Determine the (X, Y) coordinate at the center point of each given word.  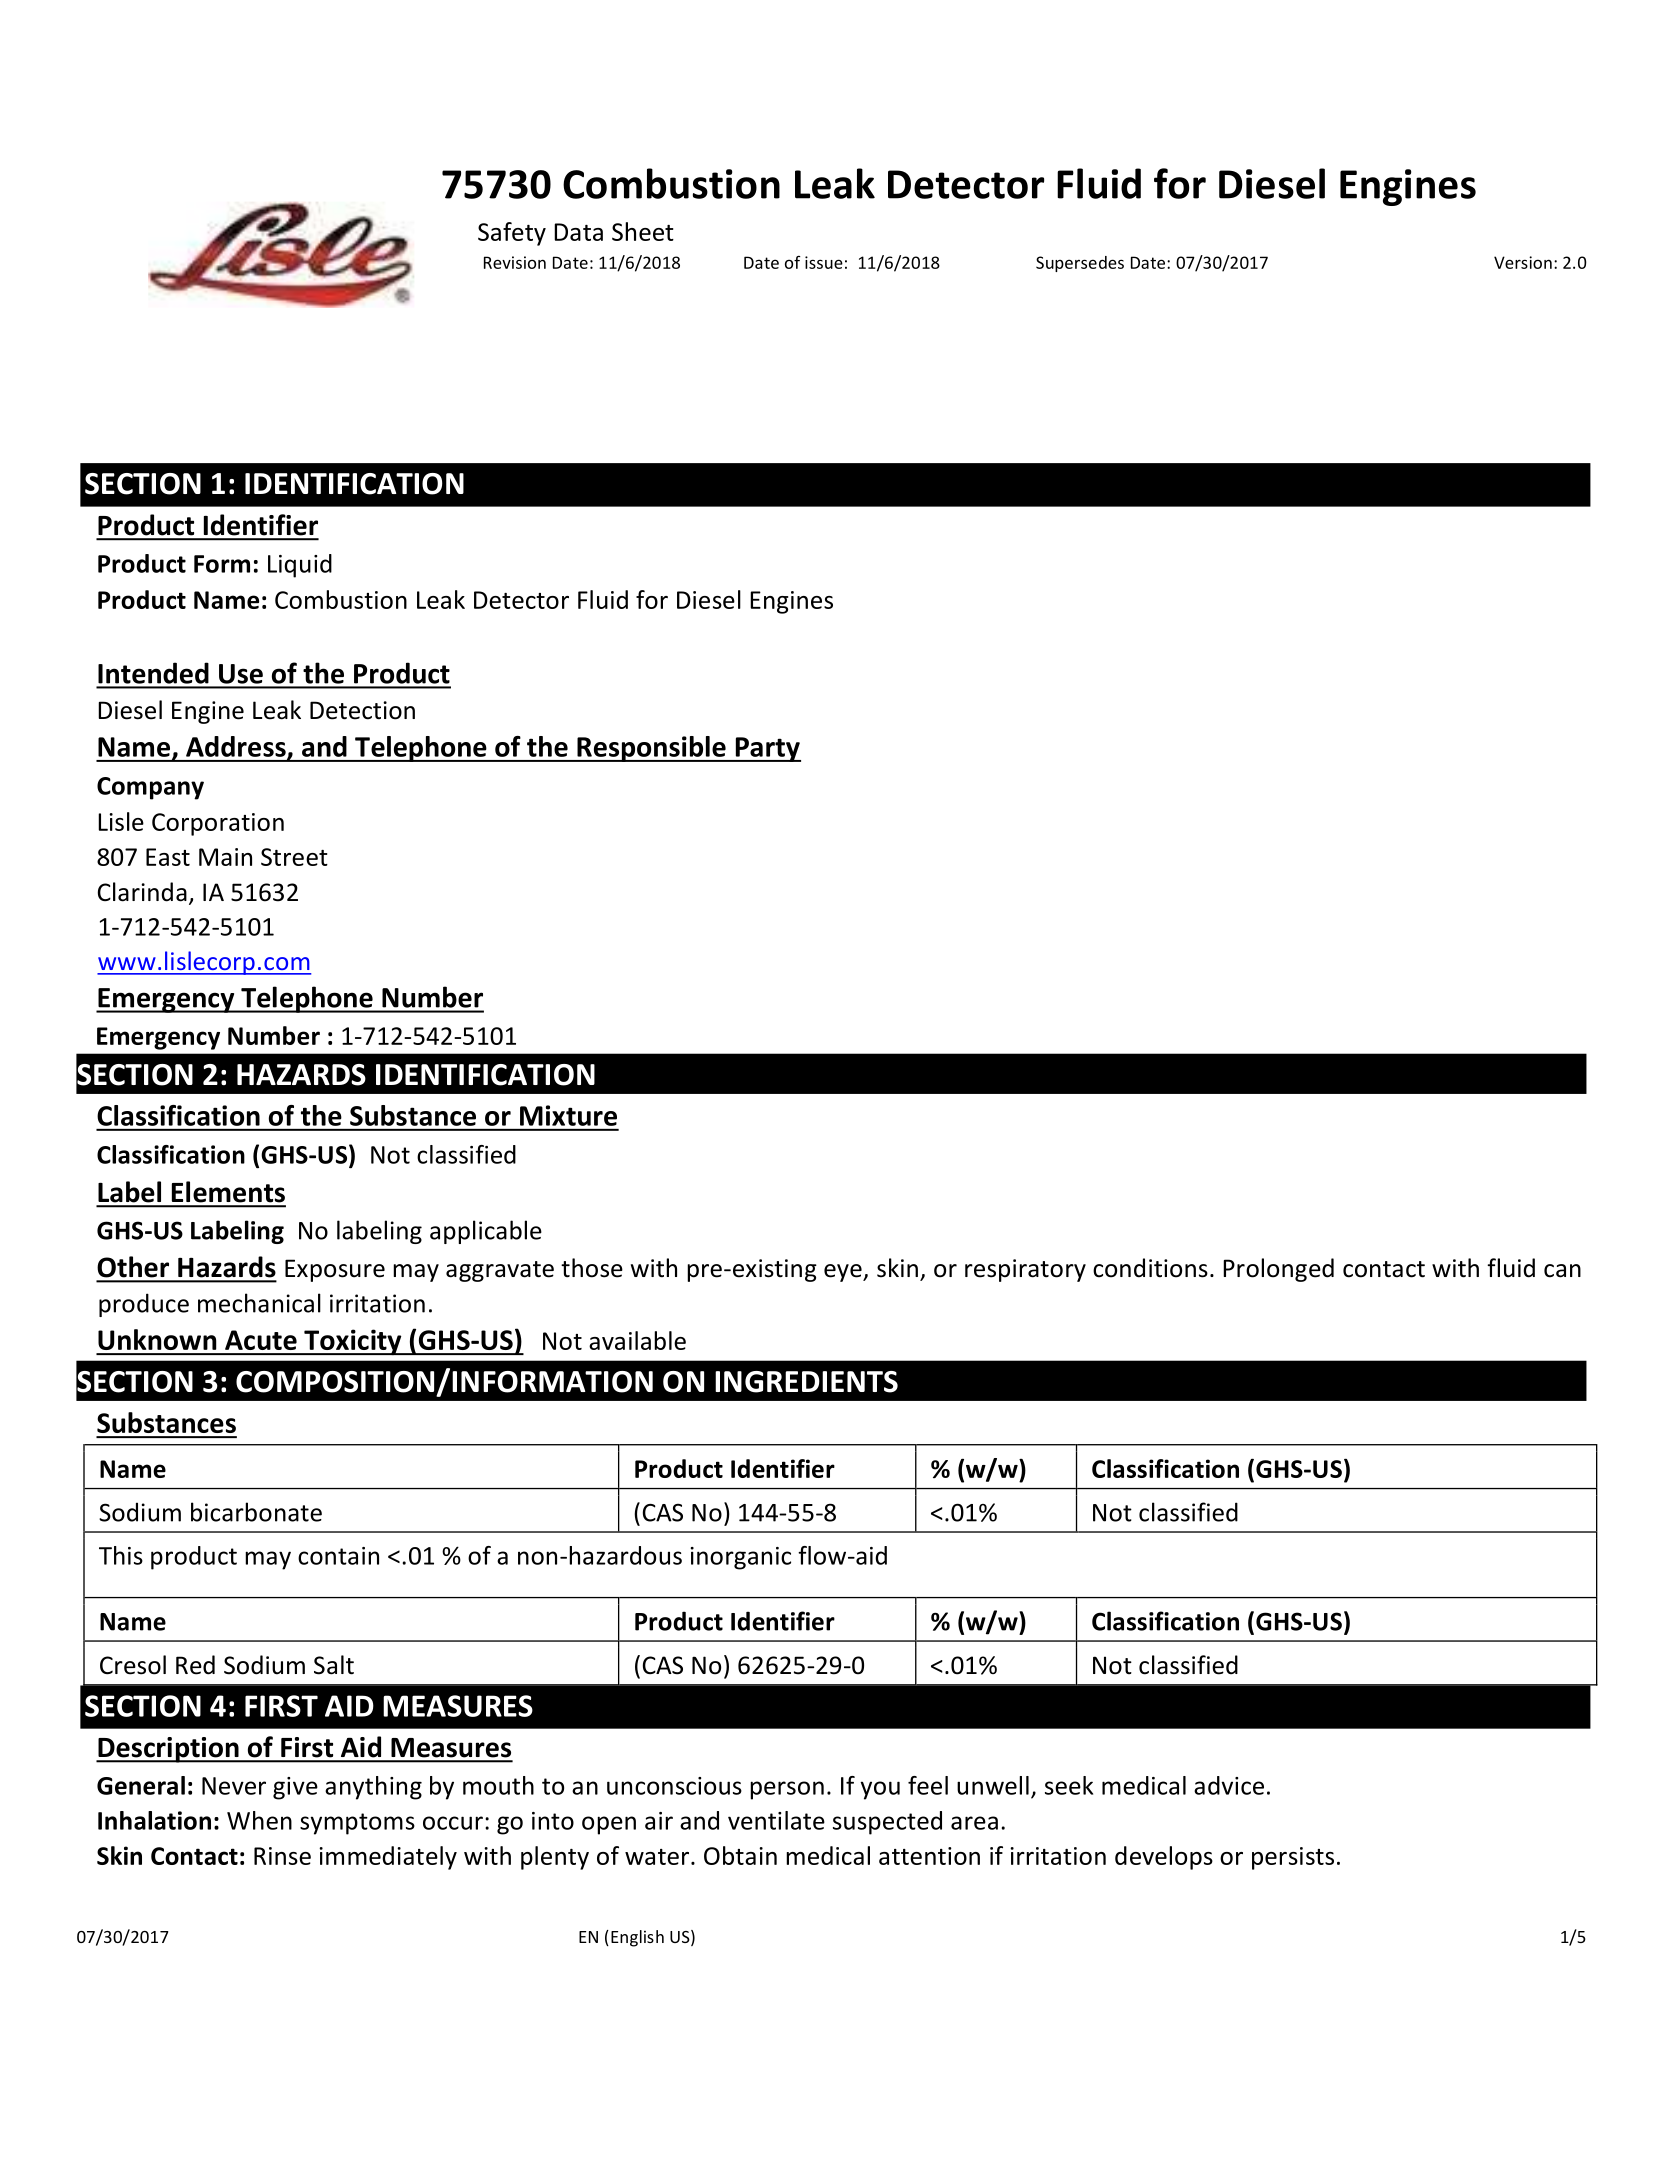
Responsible (651, 749)
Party (767, 749)
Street (294, 857)
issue (824, 262)
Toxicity (353, 1342)
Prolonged (1278, 1270)
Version (1523, 262)
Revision (515, 262)
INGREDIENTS (806, 1382)
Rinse (282, 1856)
